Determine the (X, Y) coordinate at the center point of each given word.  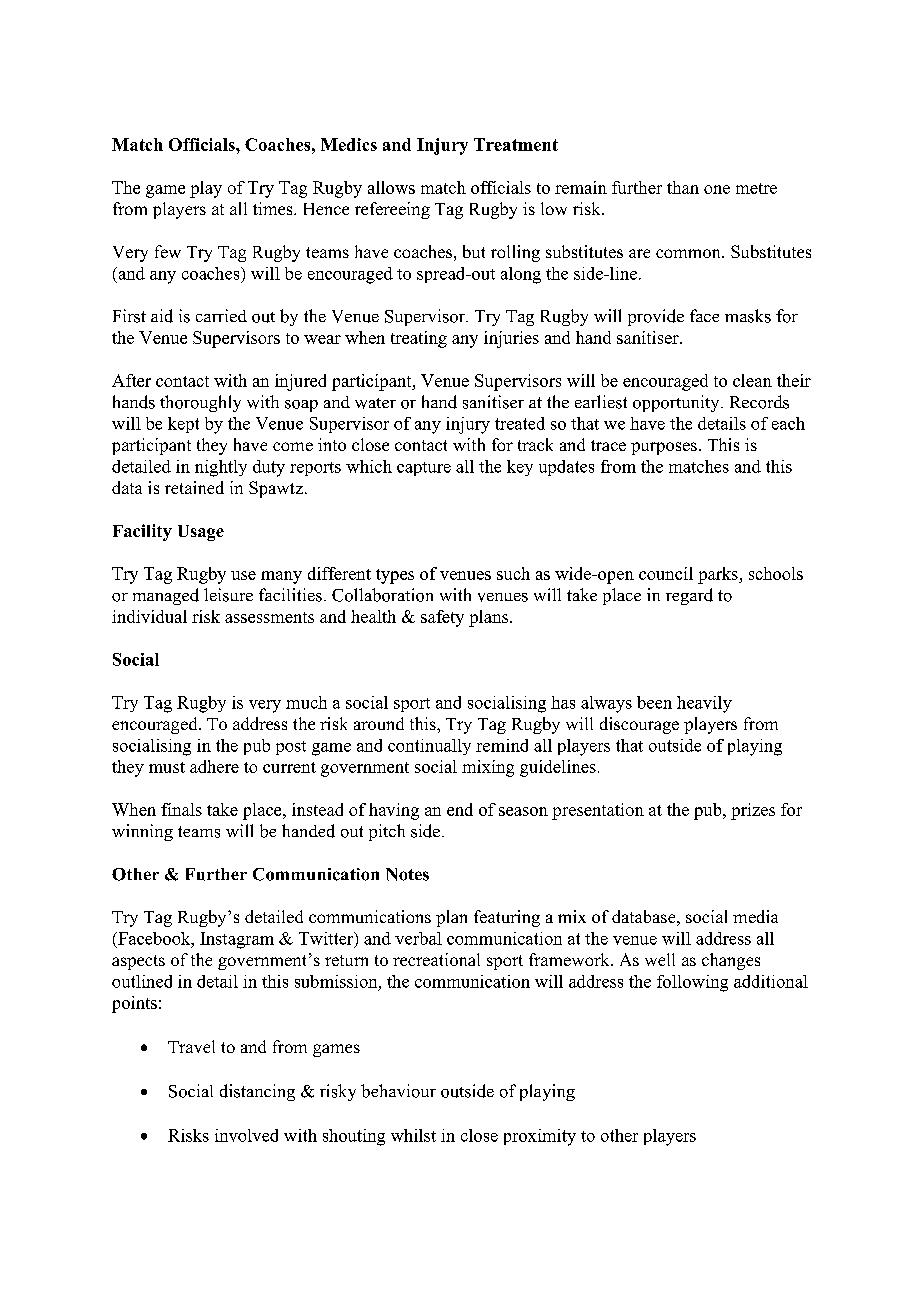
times (274, 208)
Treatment (516, 144)
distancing (257, 1092)
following (692, 983)
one (717, 189)
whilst (413, 1135)
